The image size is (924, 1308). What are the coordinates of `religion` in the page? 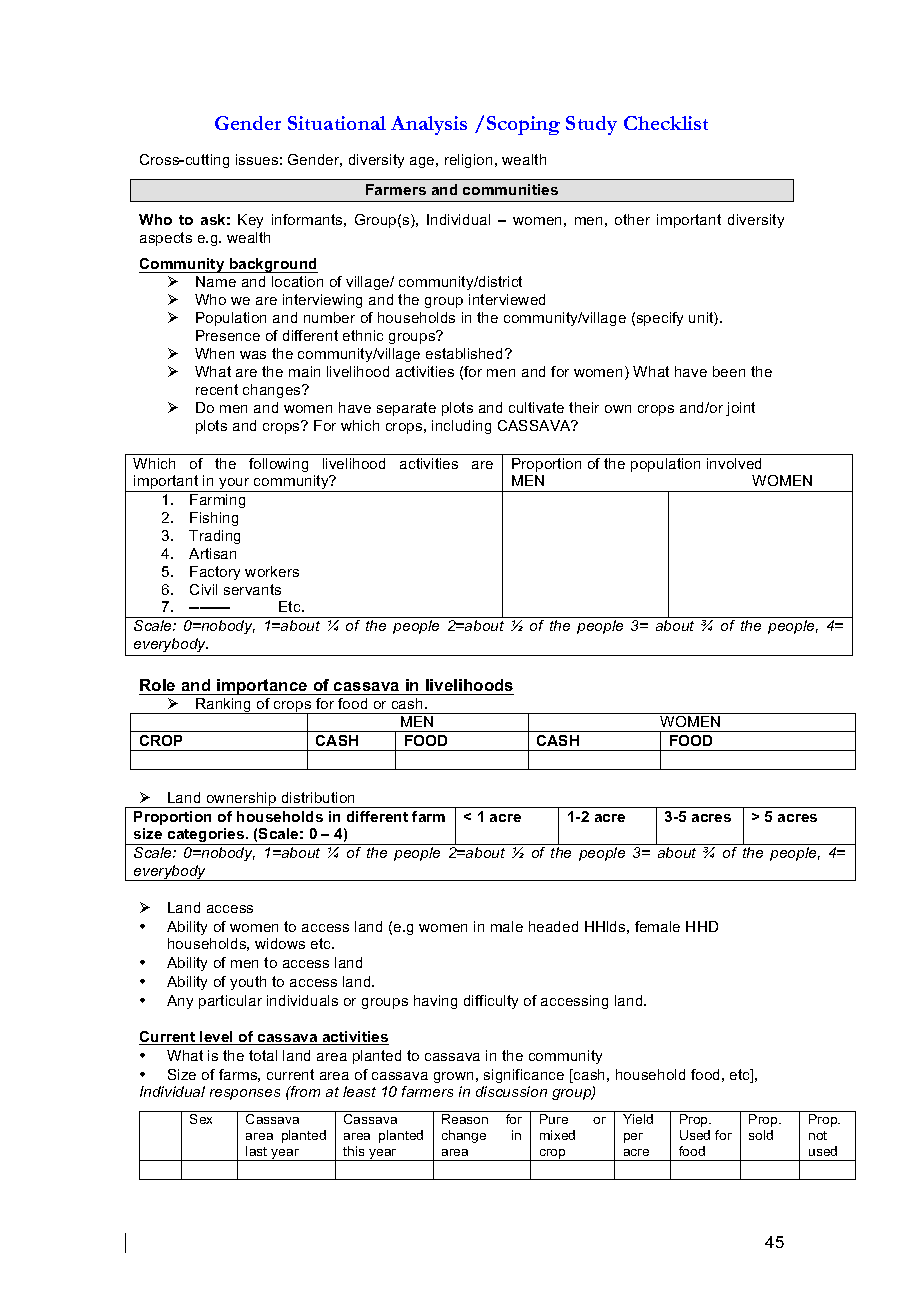 It's located at (468, 161).
